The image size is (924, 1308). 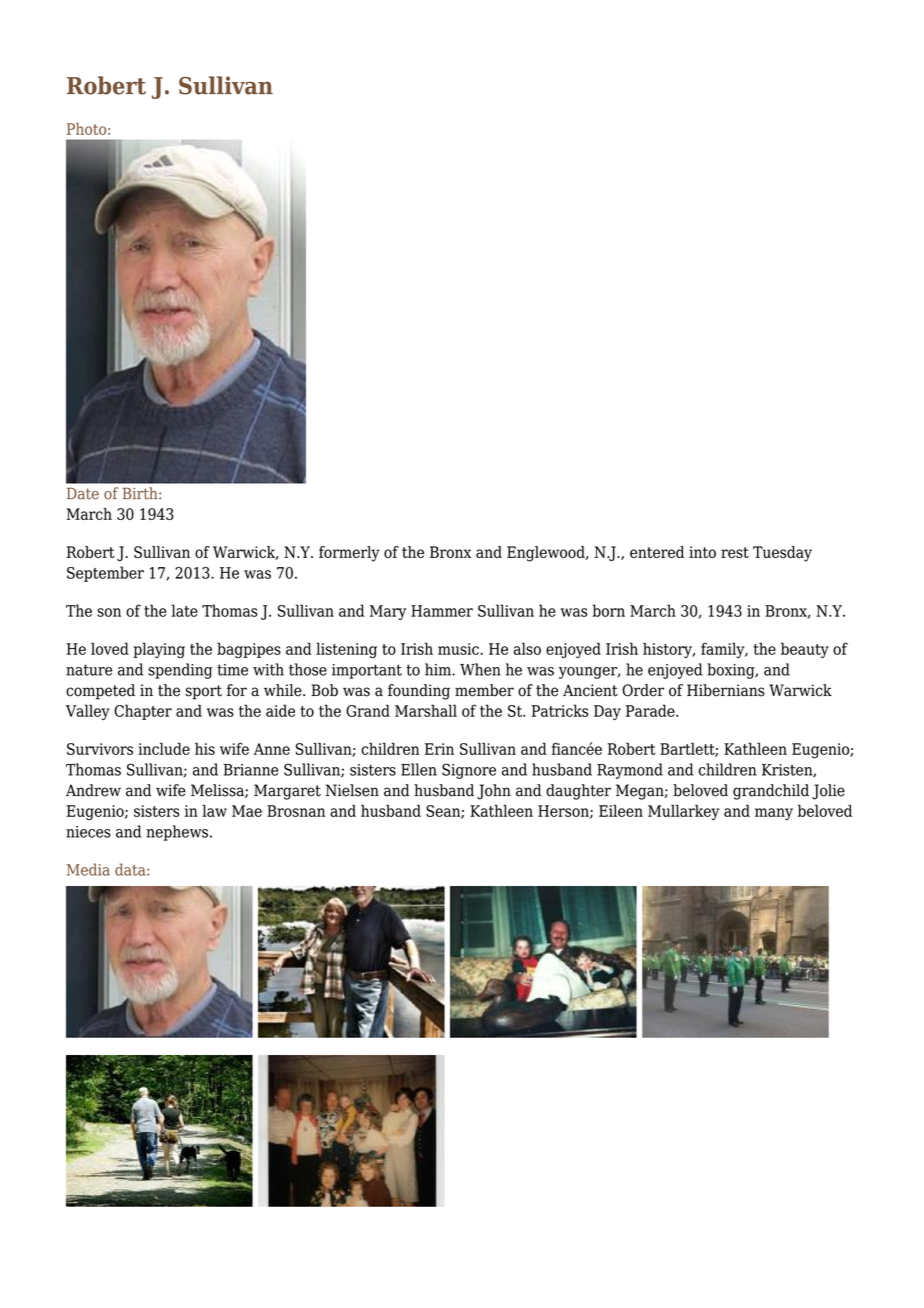 What do you see at coordinates (547, 554) in the screenshot?
I see `Englewood` at bounding box center [547, 554].
